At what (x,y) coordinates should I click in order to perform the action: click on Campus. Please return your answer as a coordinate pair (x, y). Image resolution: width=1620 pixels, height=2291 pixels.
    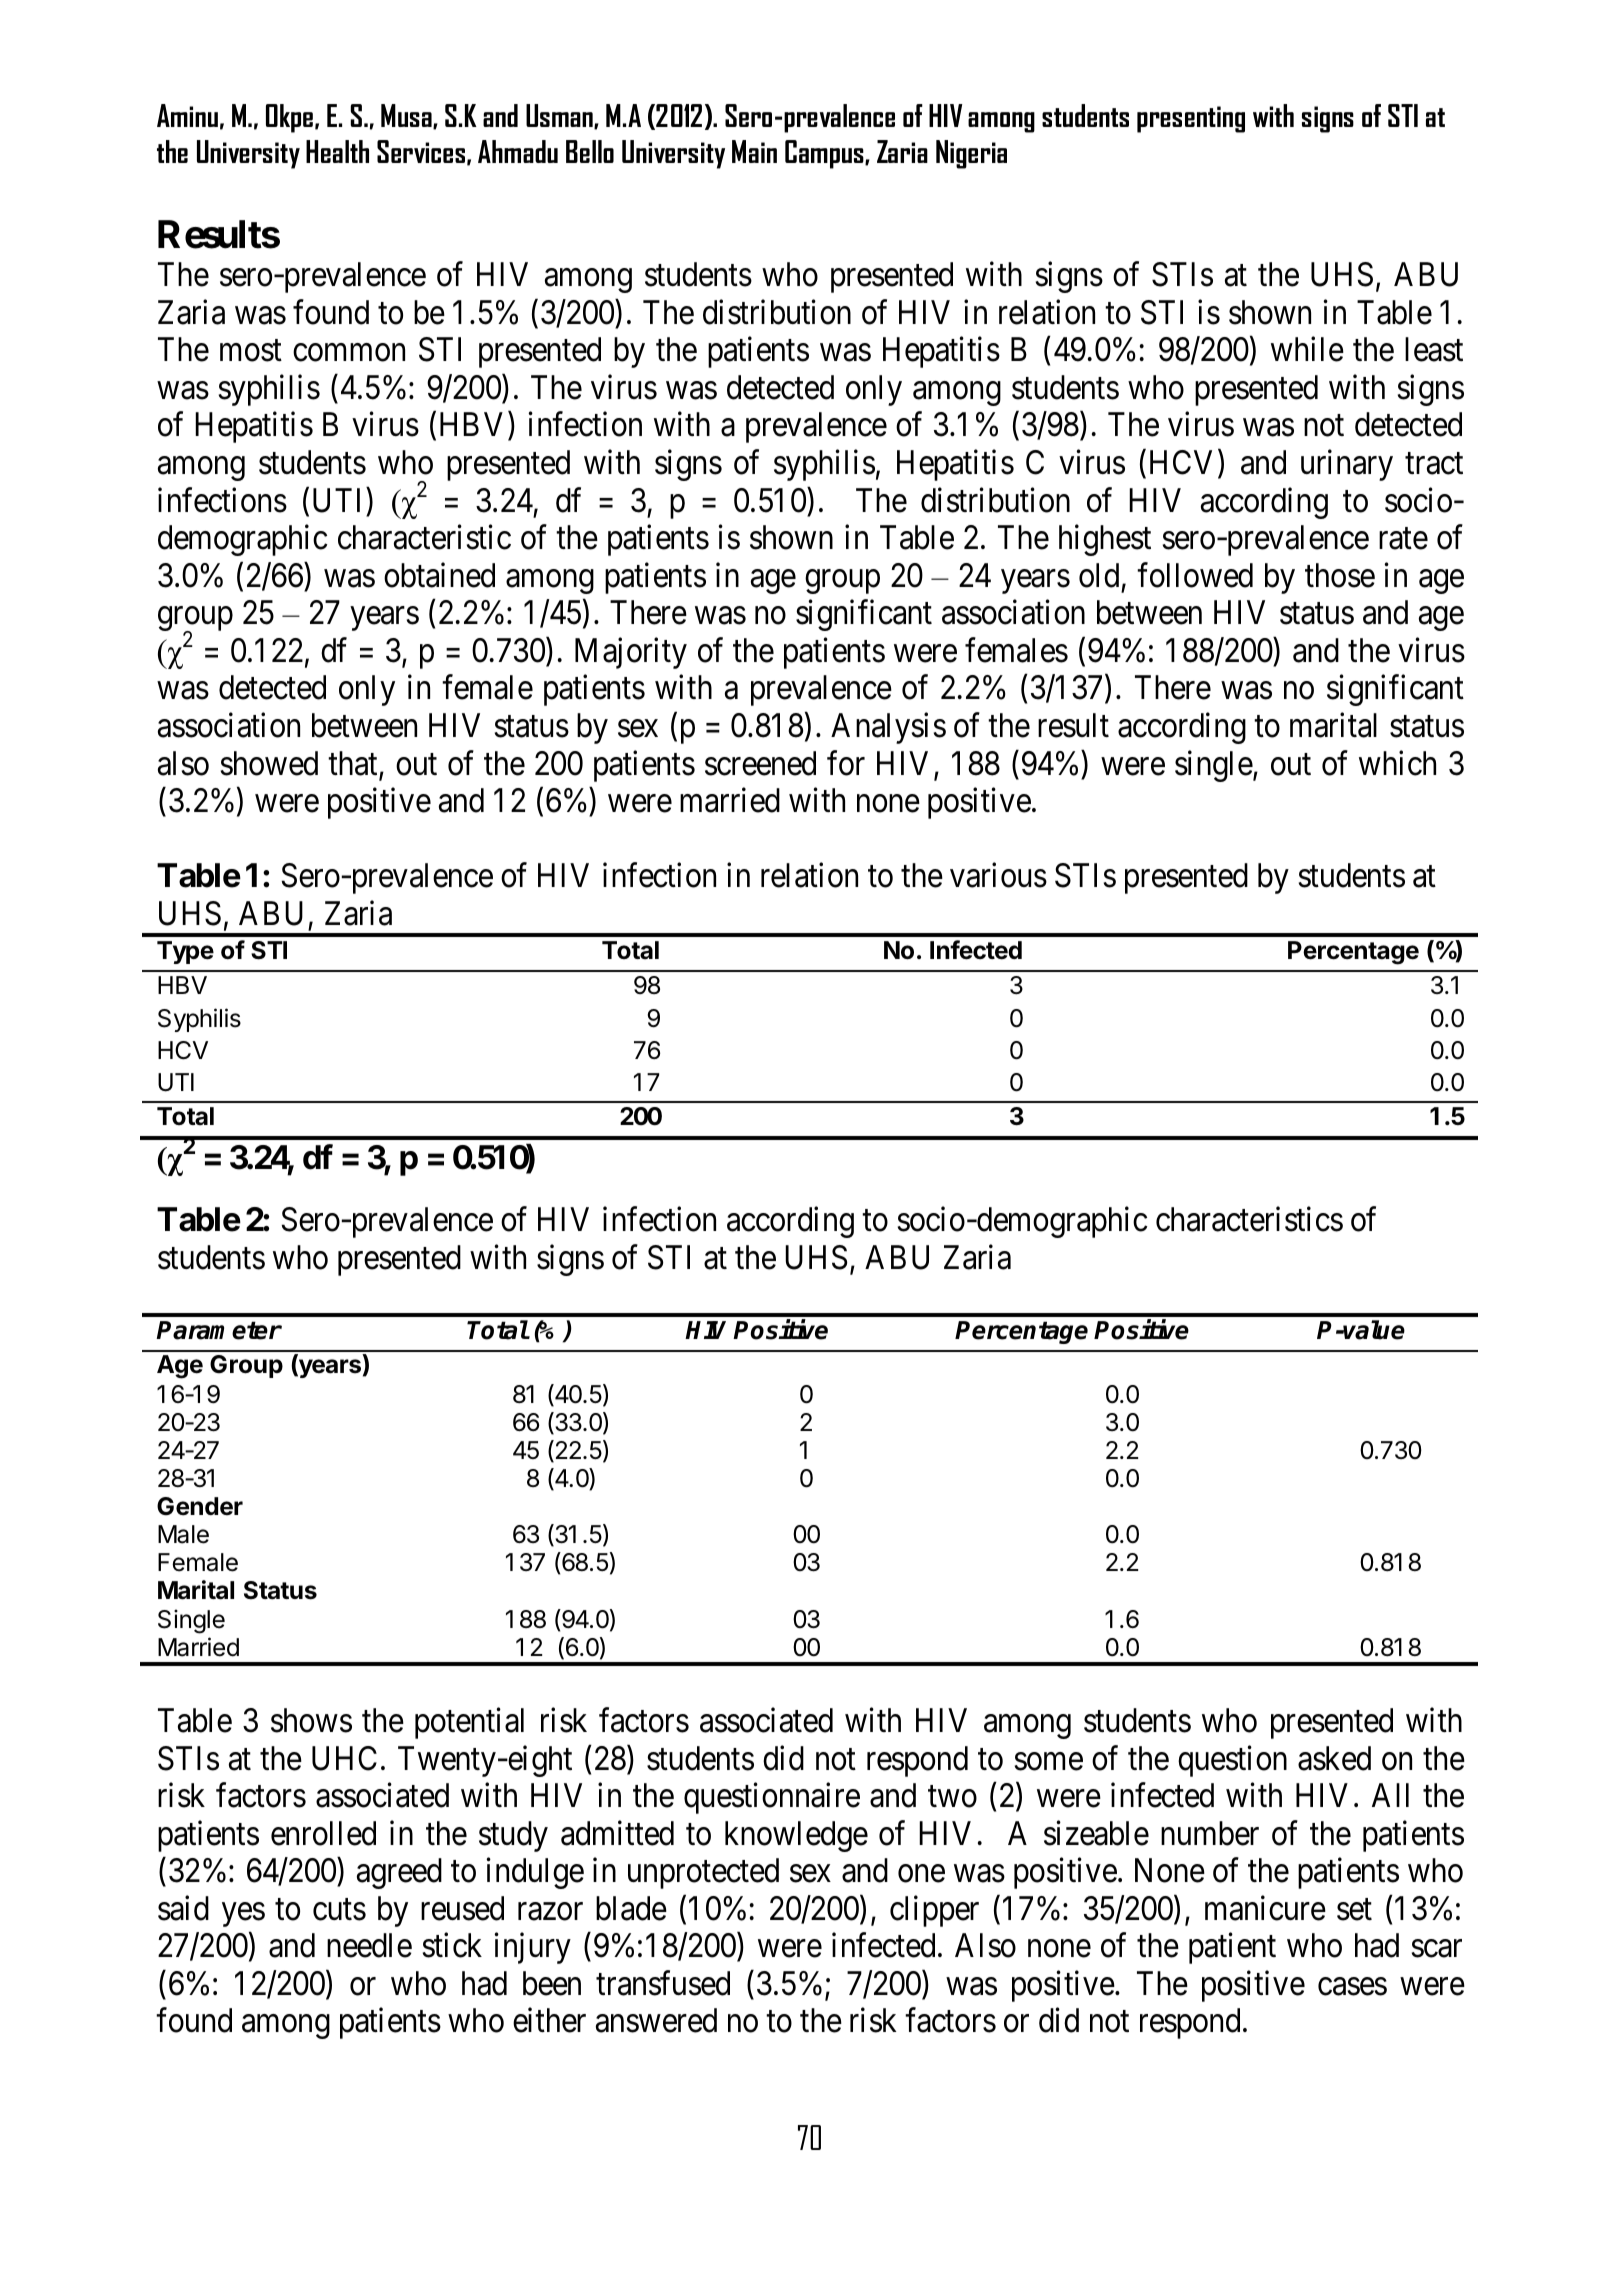
    Looking at the image, I should click on (825, 154).
